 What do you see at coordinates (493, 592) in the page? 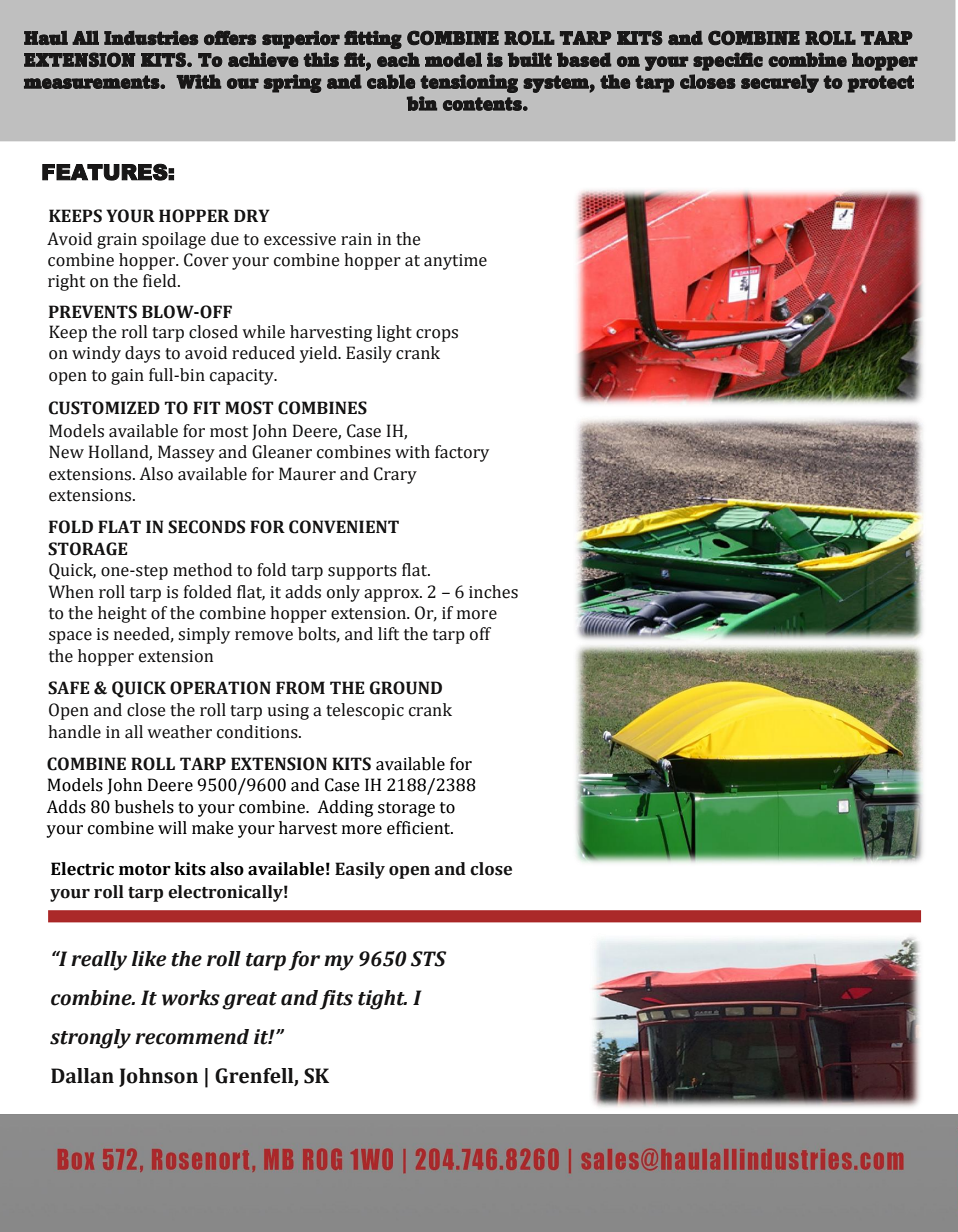
I see `inches` at bounding box center [493, 592].
